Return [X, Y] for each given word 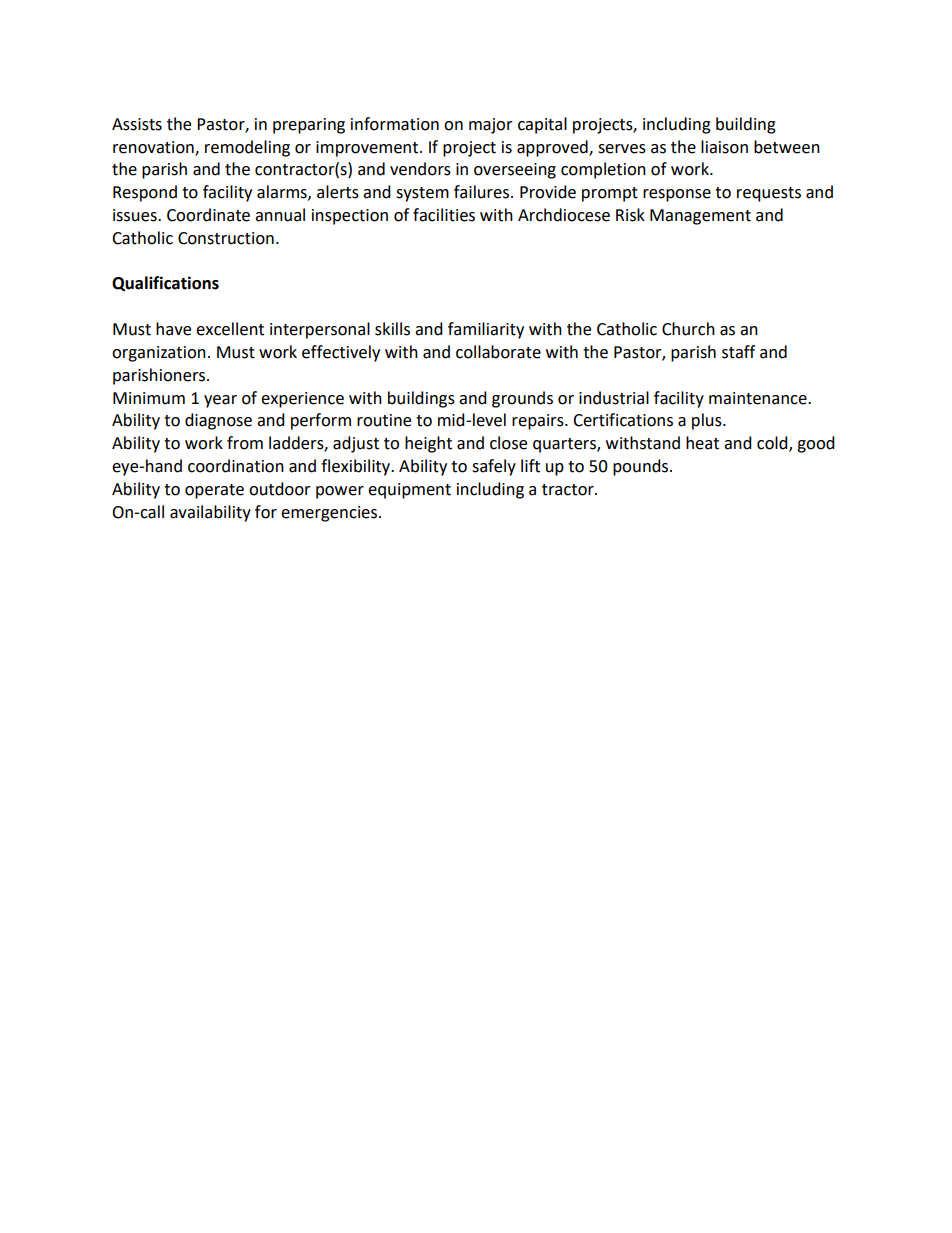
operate [214, 491]
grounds [522, 399]
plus [708, 421]
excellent [230, 329]
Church [688, 329]
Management [700, 217]
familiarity [486, 330]
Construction [226, 238]
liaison [724, 147]
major [491, 126]
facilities [444, 215]
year [220, 401]
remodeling [247, 148]
